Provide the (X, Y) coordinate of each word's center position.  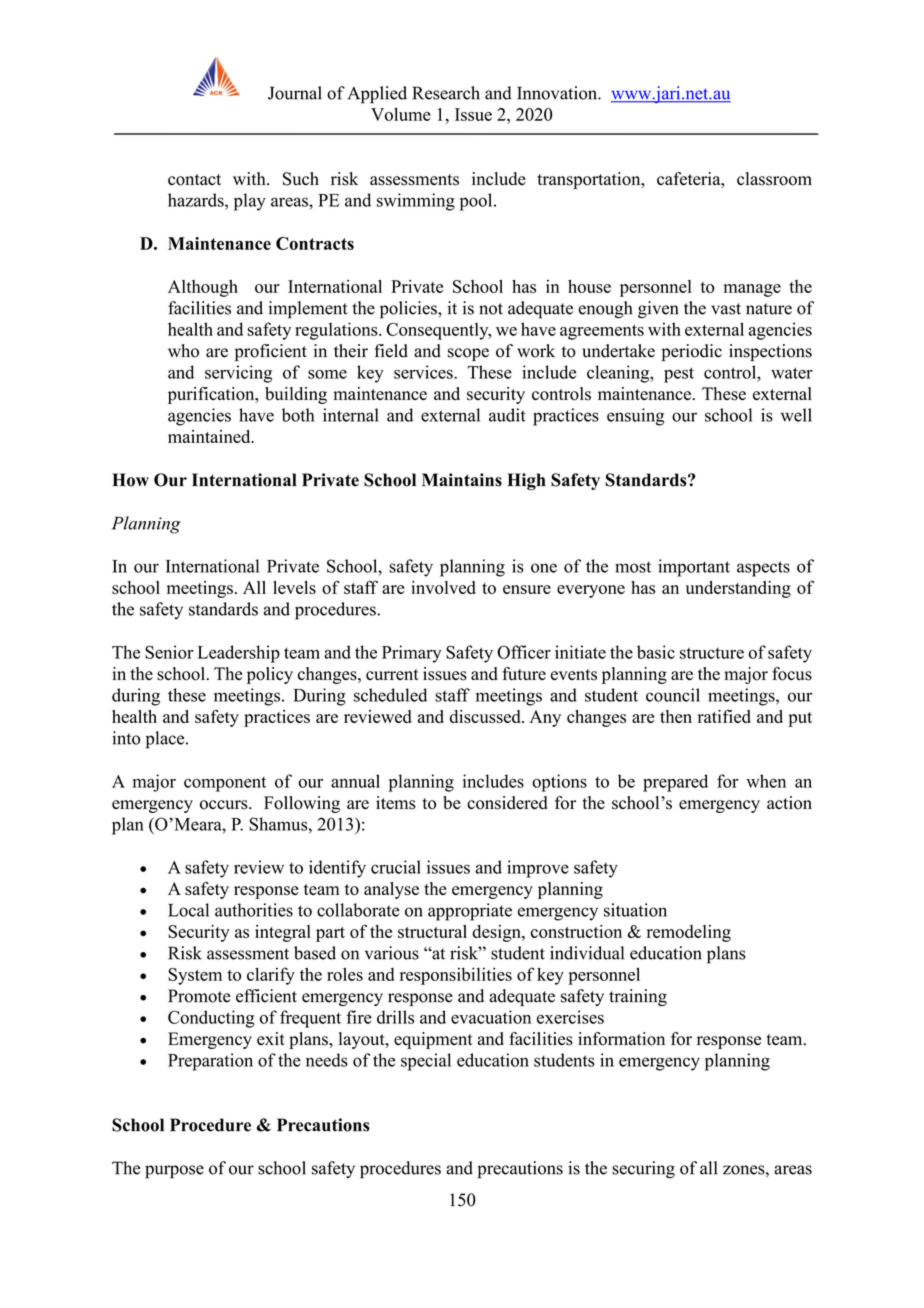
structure (712, 653)
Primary (411, 654)
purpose (174, 1172)
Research (446, 93)
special (426, 1062)
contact (194, 180)
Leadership (239, 654)
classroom (774, 179)
